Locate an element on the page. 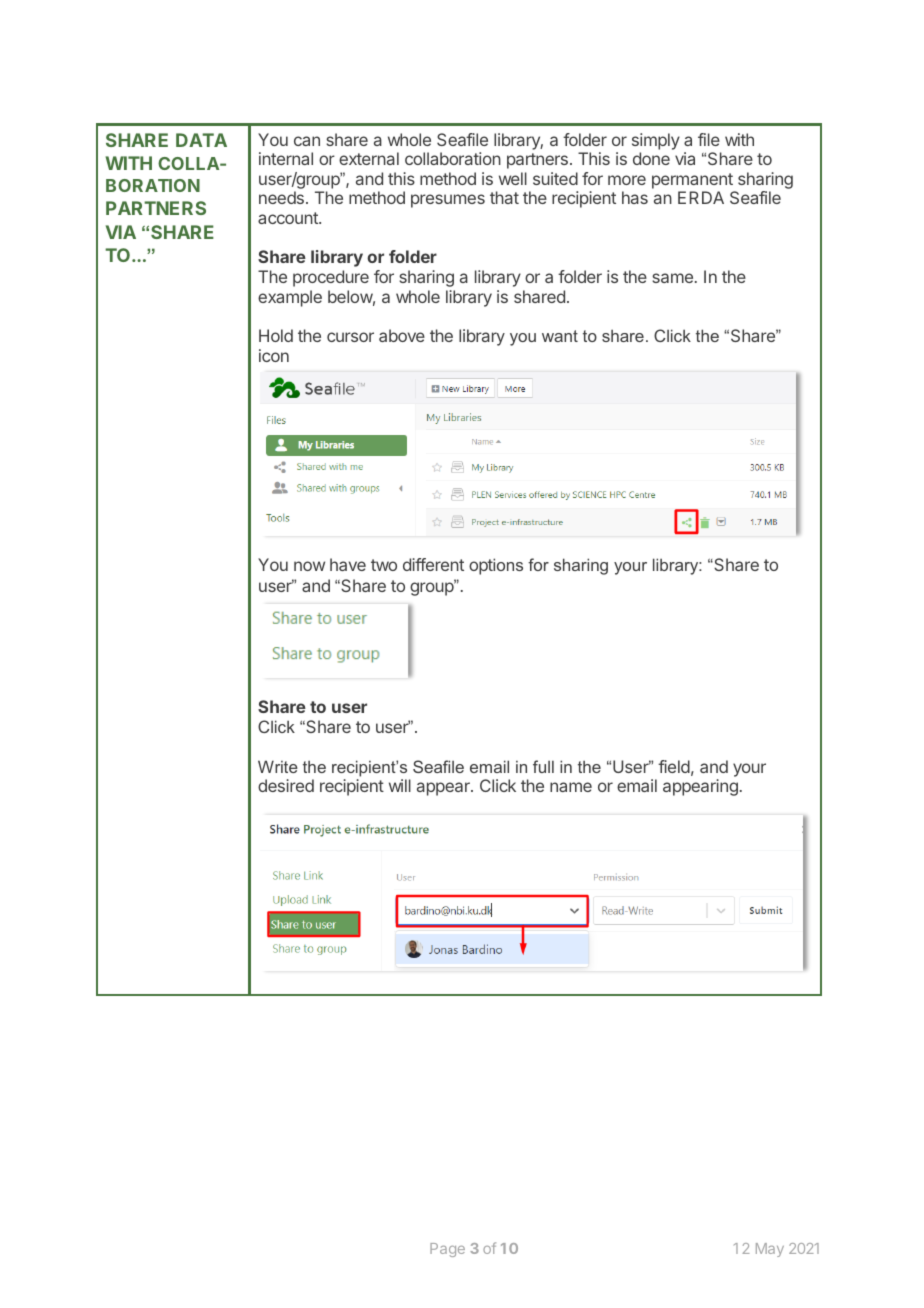 The image size is (924, 1308). now is located at coordinates (309, 566).
